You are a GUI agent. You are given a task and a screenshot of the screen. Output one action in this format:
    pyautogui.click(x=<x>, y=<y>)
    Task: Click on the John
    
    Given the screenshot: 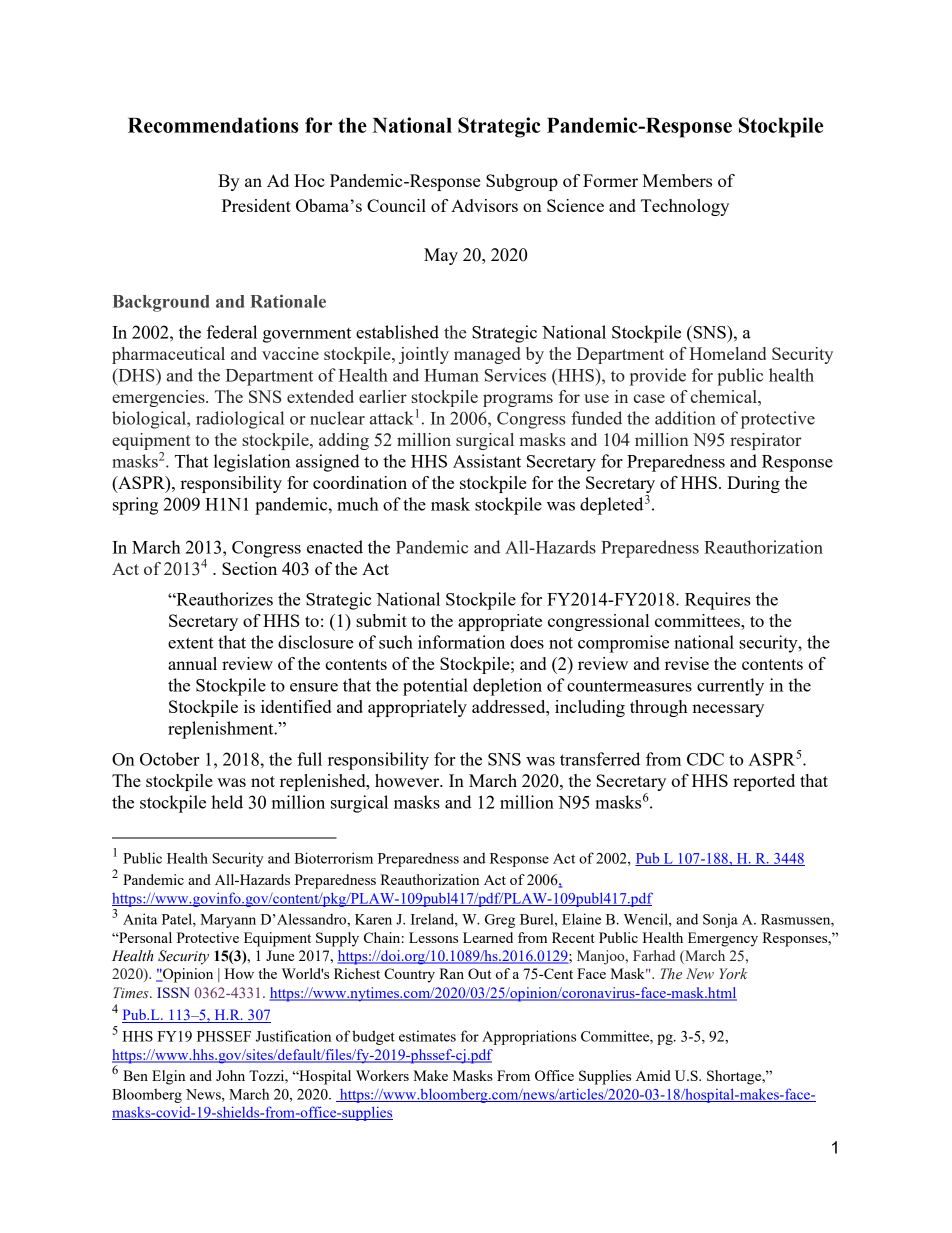 What is the action you would take?
    pyautogui.click(x=230, y=1075)
